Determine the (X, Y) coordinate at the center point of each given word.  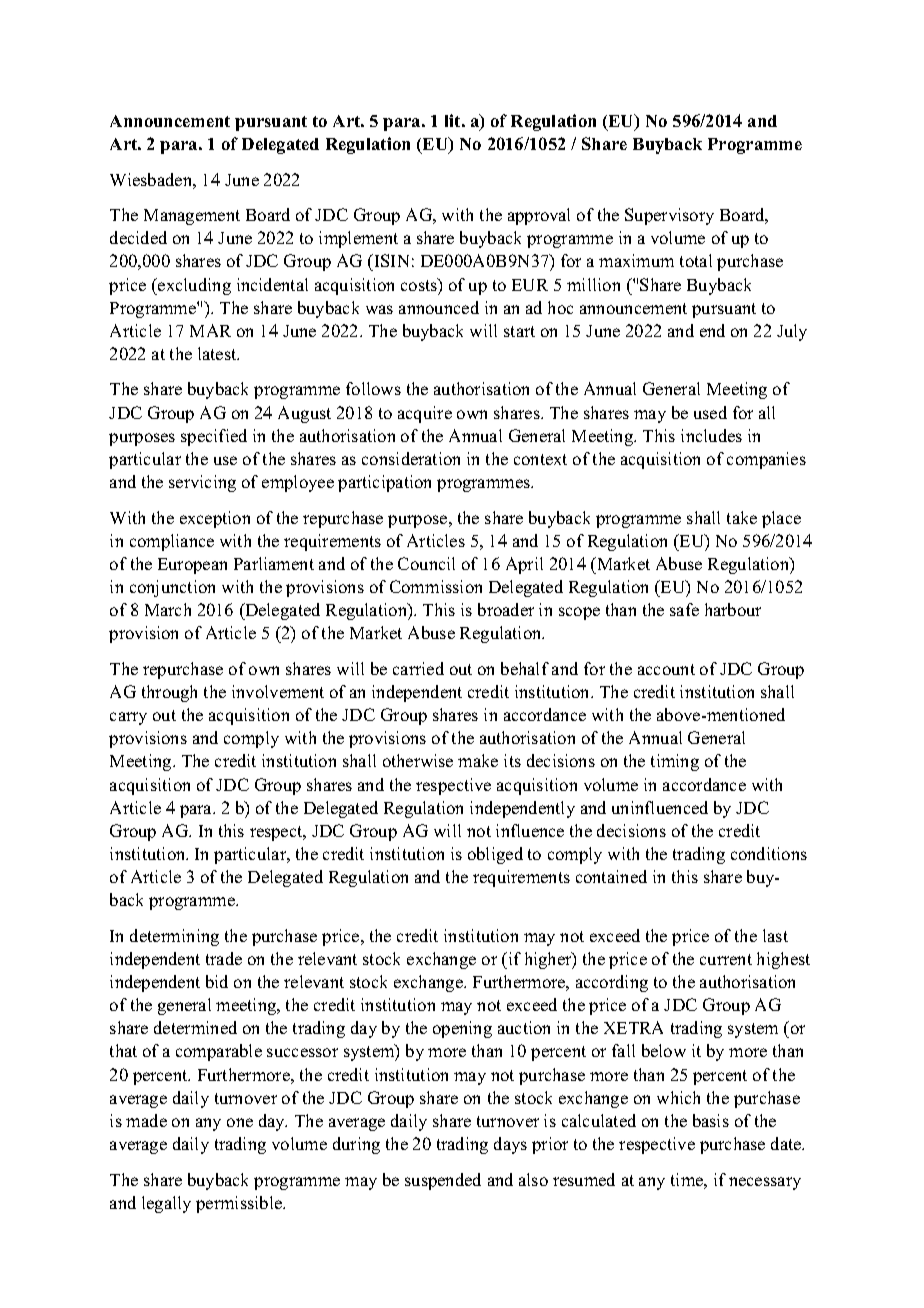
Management (192, 217)
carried (418, 668)
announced (439, 307)
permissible (240, 1204)
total (696, 260)
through (169, 693)
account (666, 669)
